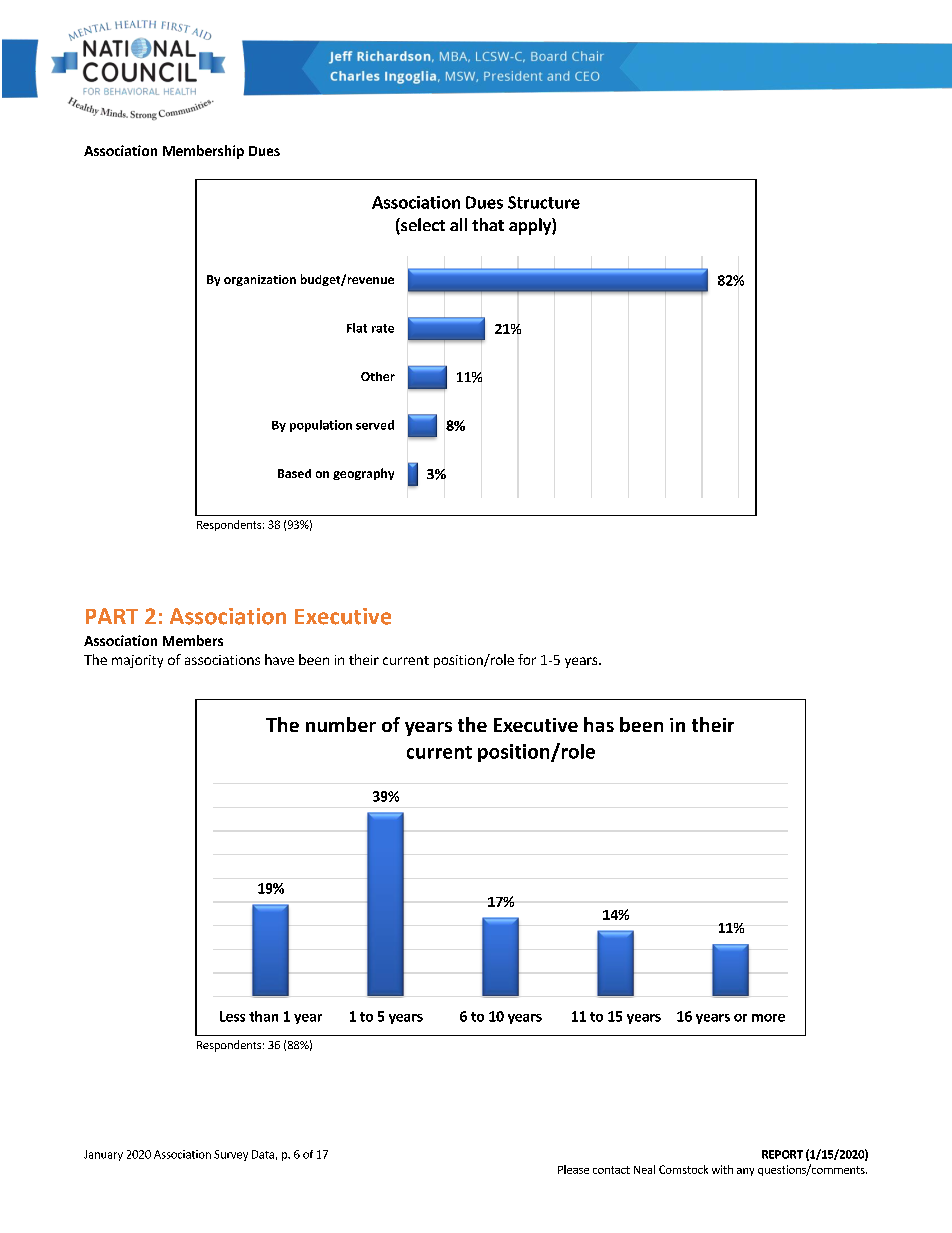 The image size is (952, 1233). Describe the element at coordinates (768, 1018) in the image. I see `more` at that location.
